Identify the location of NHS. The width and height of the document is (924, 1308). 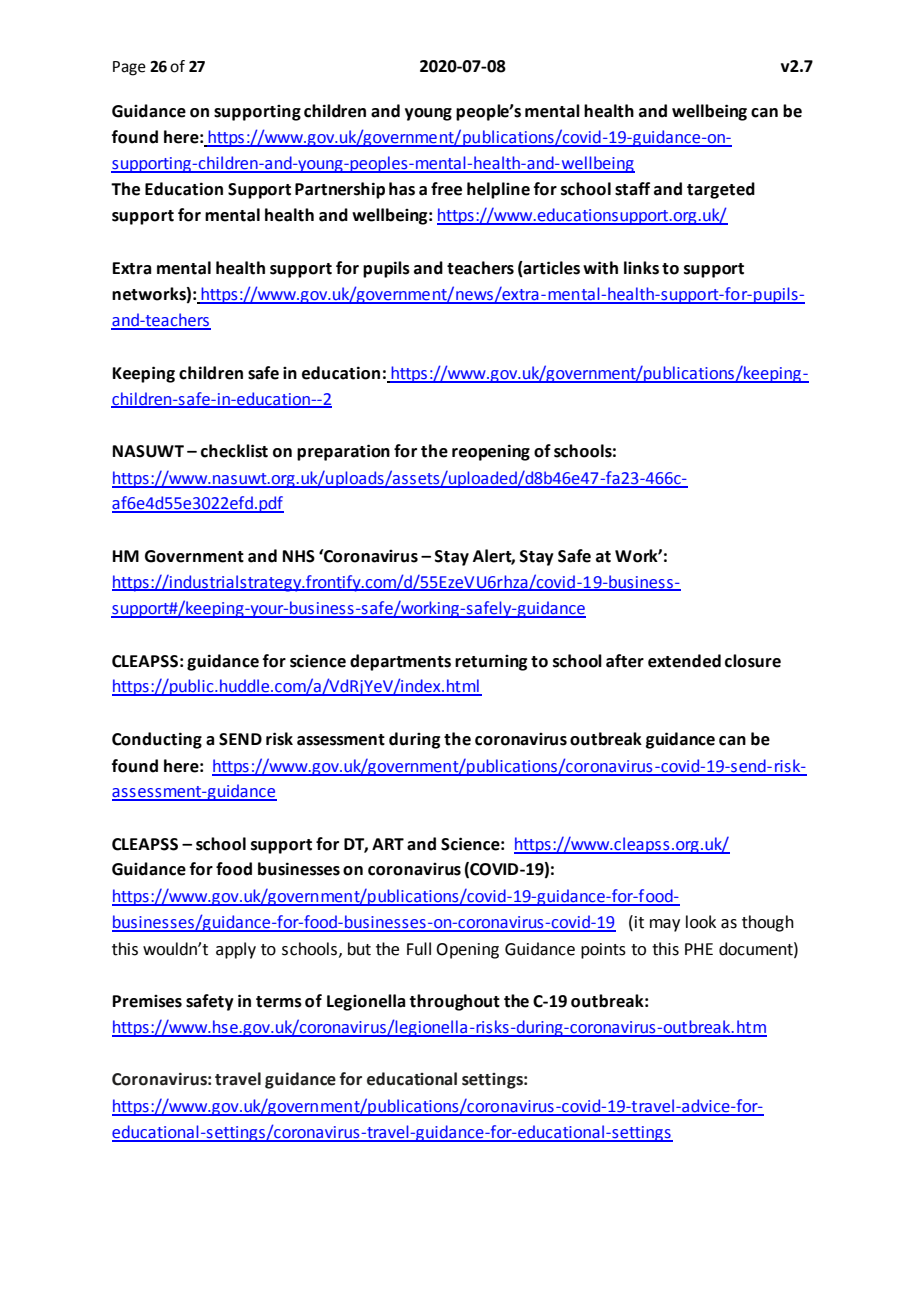
(299, 556).
